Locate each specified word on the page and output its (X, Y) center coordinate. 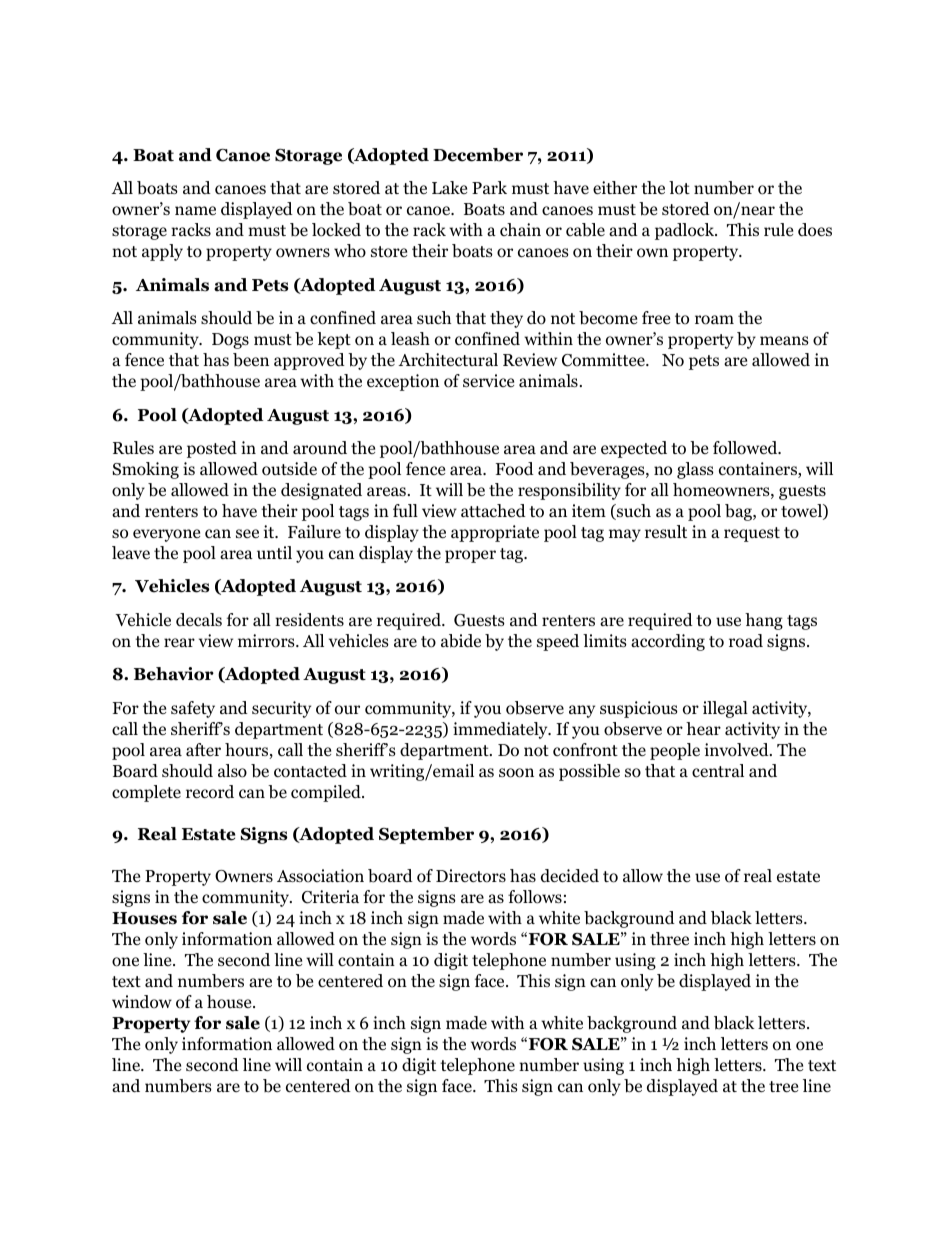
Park (489, 187)
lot (679, 188)
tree (783, 1086)
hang (764, 621)
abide (461, 641)
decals (199, 619)
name (195, 210)
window (142, 1002)
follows (535, 897)
